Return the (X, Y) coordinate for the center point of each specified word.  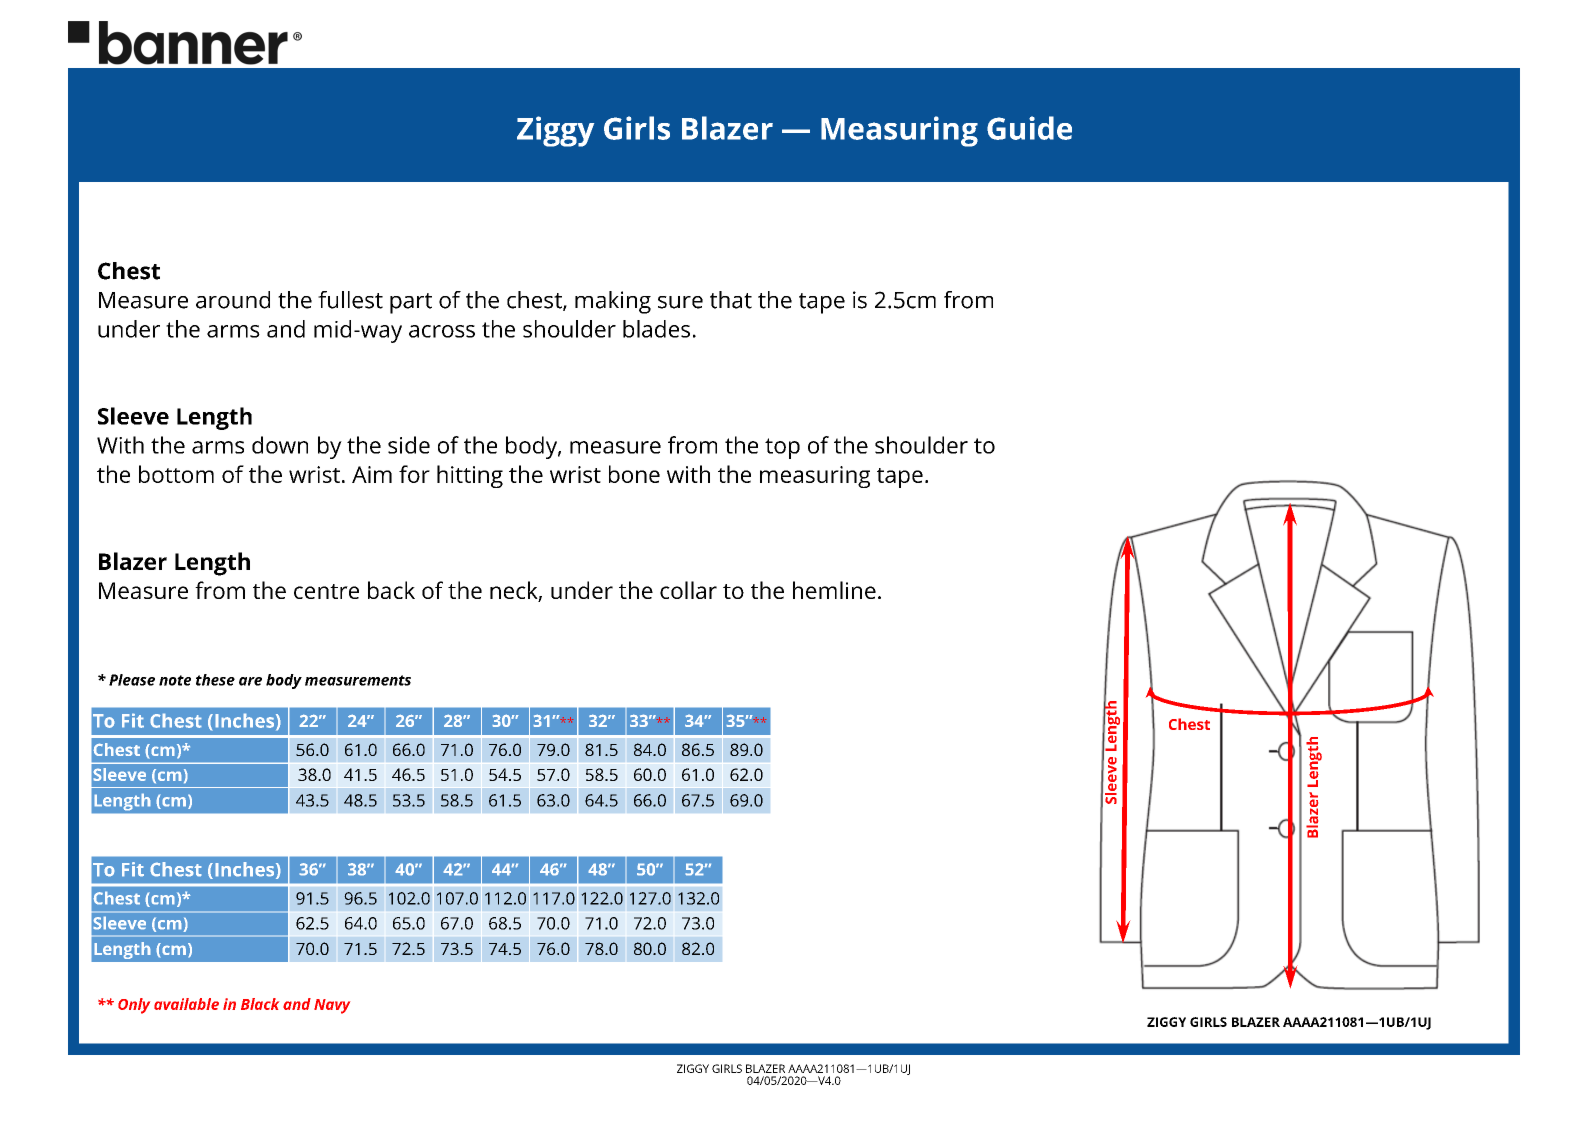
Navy (332, 1006)
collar (688, 590)
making (613, 302)
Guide (1029, 128)
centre (326, 591)
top (782, 448)
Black (260, 1004)
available (186, 1004)
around (233, 300)
